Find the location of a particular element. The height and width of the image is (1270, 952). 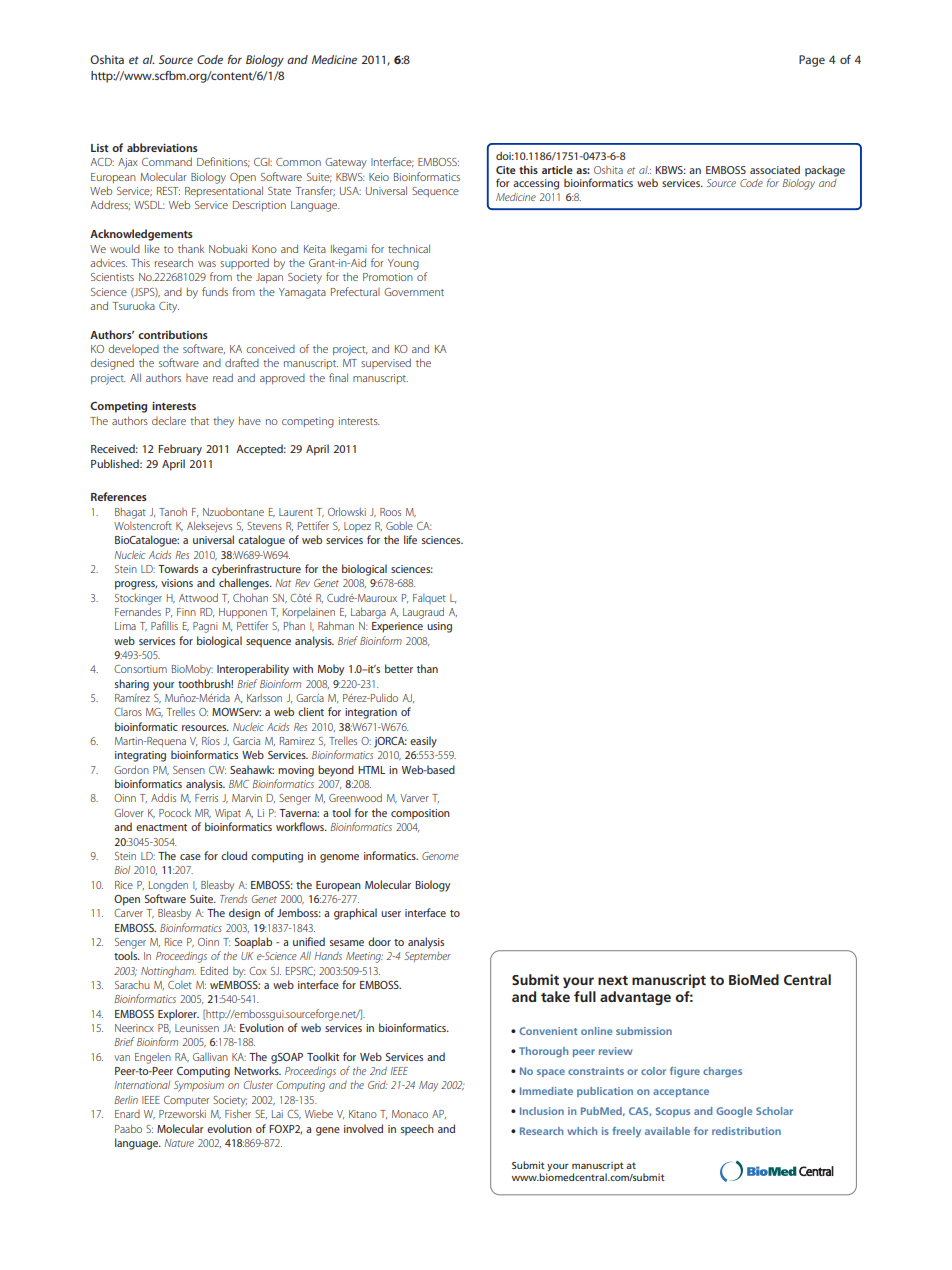

Page is located at coordinates (812, 61).
